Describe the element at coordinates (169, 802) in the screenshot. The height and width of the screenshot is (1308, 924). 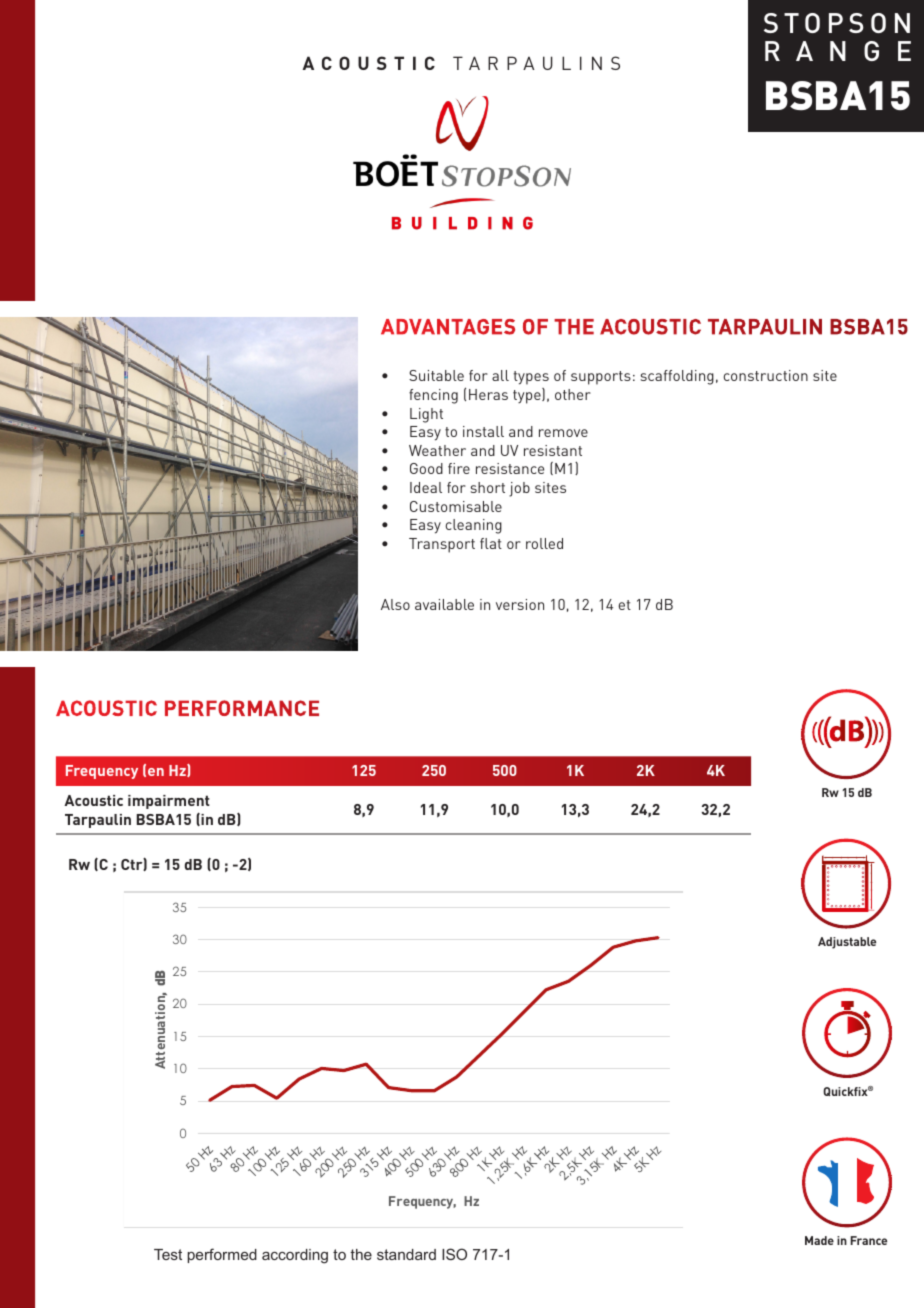
I see `impairment` at that location.
